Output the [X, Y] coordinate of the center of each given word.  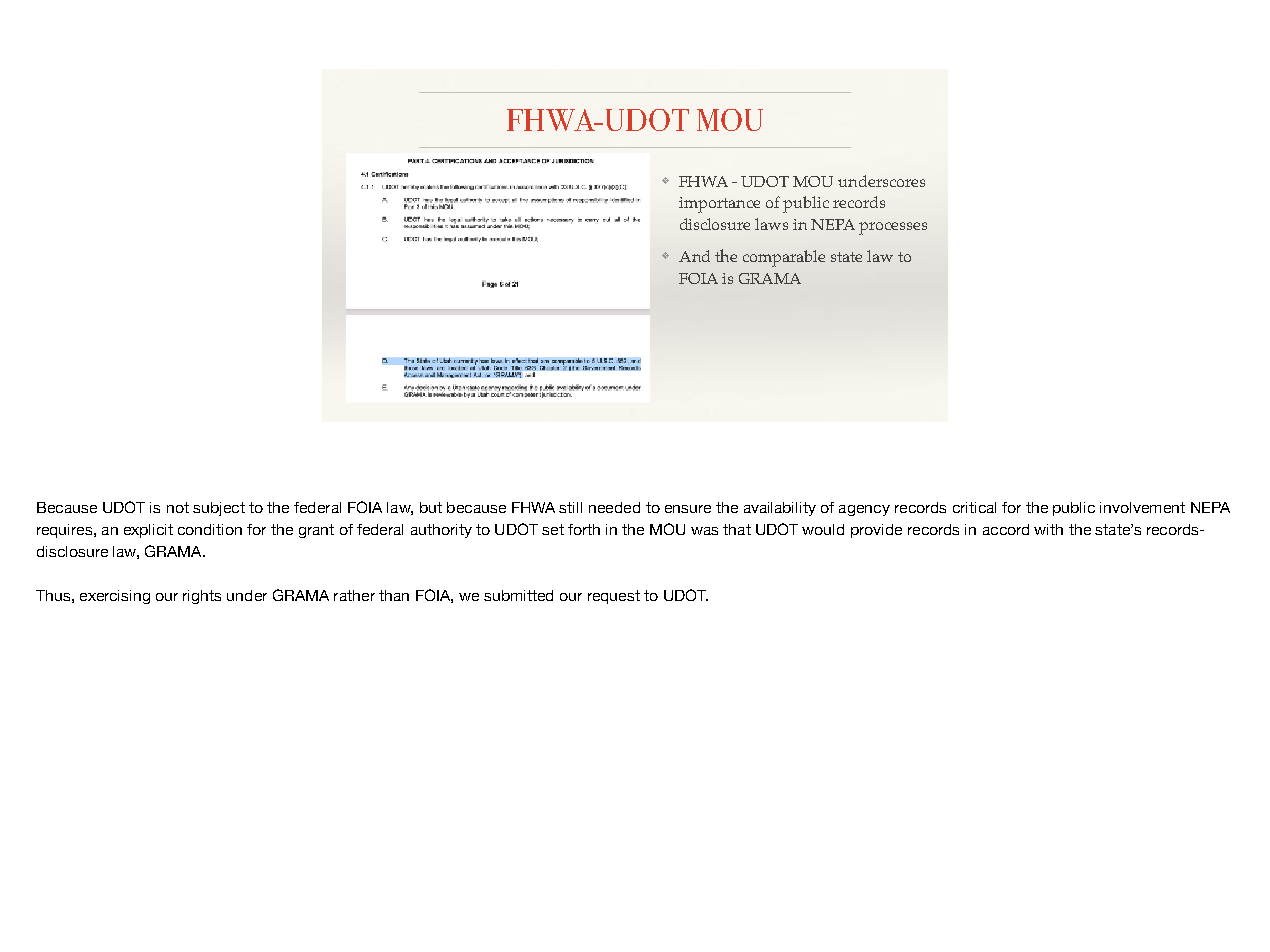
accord [1006, 529]
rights [202, 597]
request [614, 597]
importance [719, 205]
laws [771, 224]
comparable [784, 258]
